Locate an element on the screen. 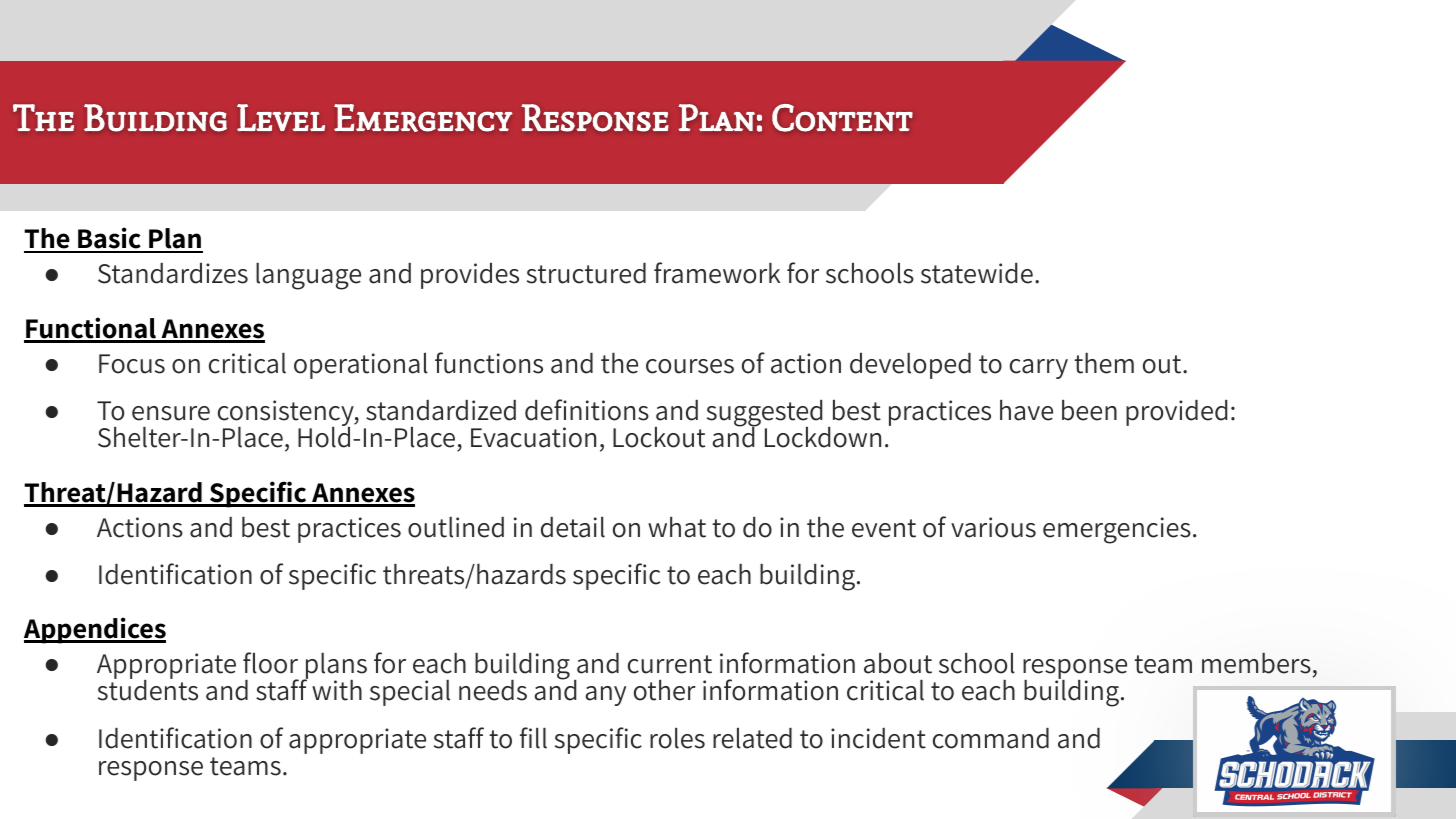  students is located at coordinates (148, 689).
